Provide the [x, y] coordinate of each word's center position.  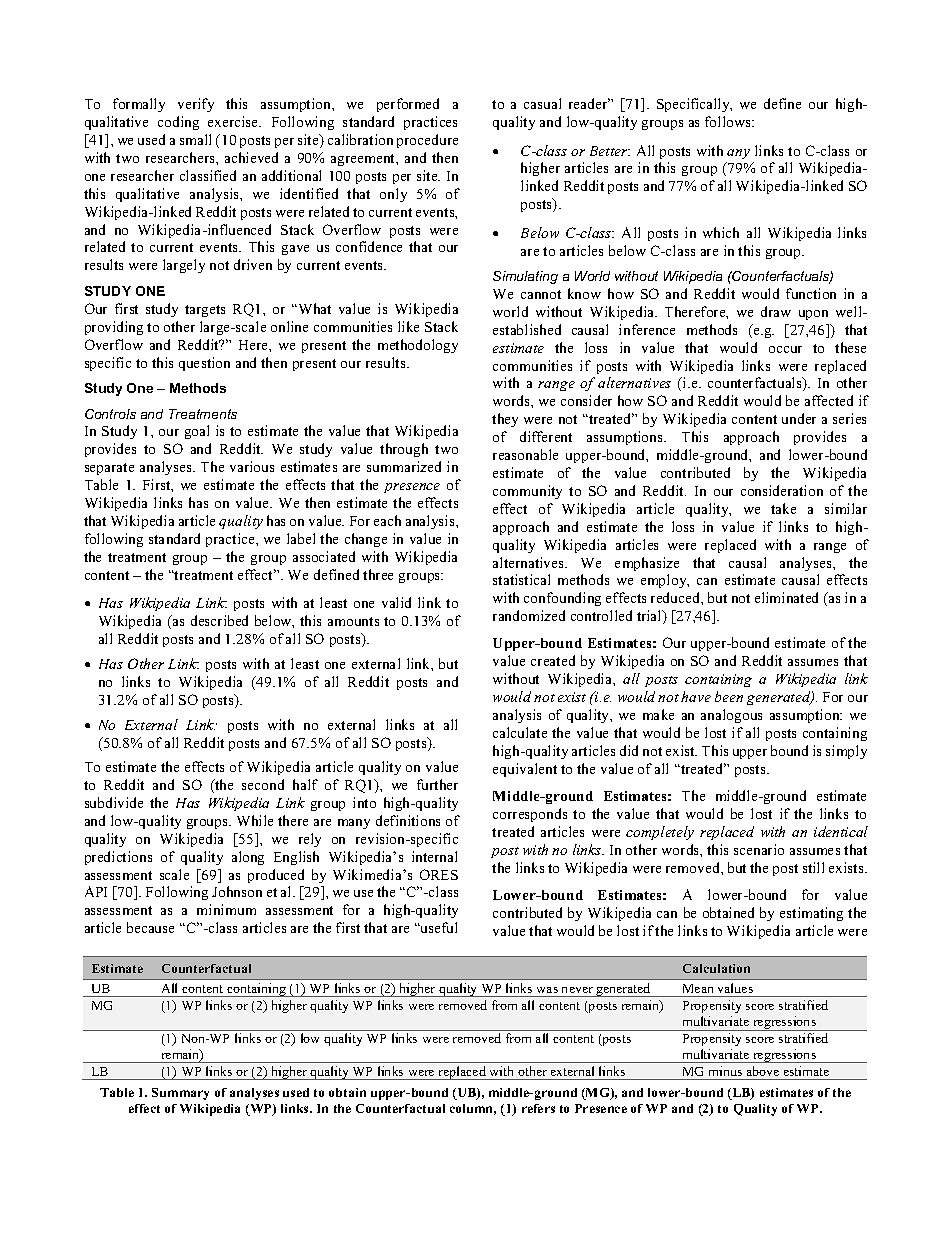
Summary [180, 1094]
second [263, 784]
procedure [427, 141]
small [195, 139]
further [437, 784]
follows [729, 121]
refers [538, 1108]
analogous [731, 716]
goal [197, 432]
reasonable [525, 454]
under [799, 418]
